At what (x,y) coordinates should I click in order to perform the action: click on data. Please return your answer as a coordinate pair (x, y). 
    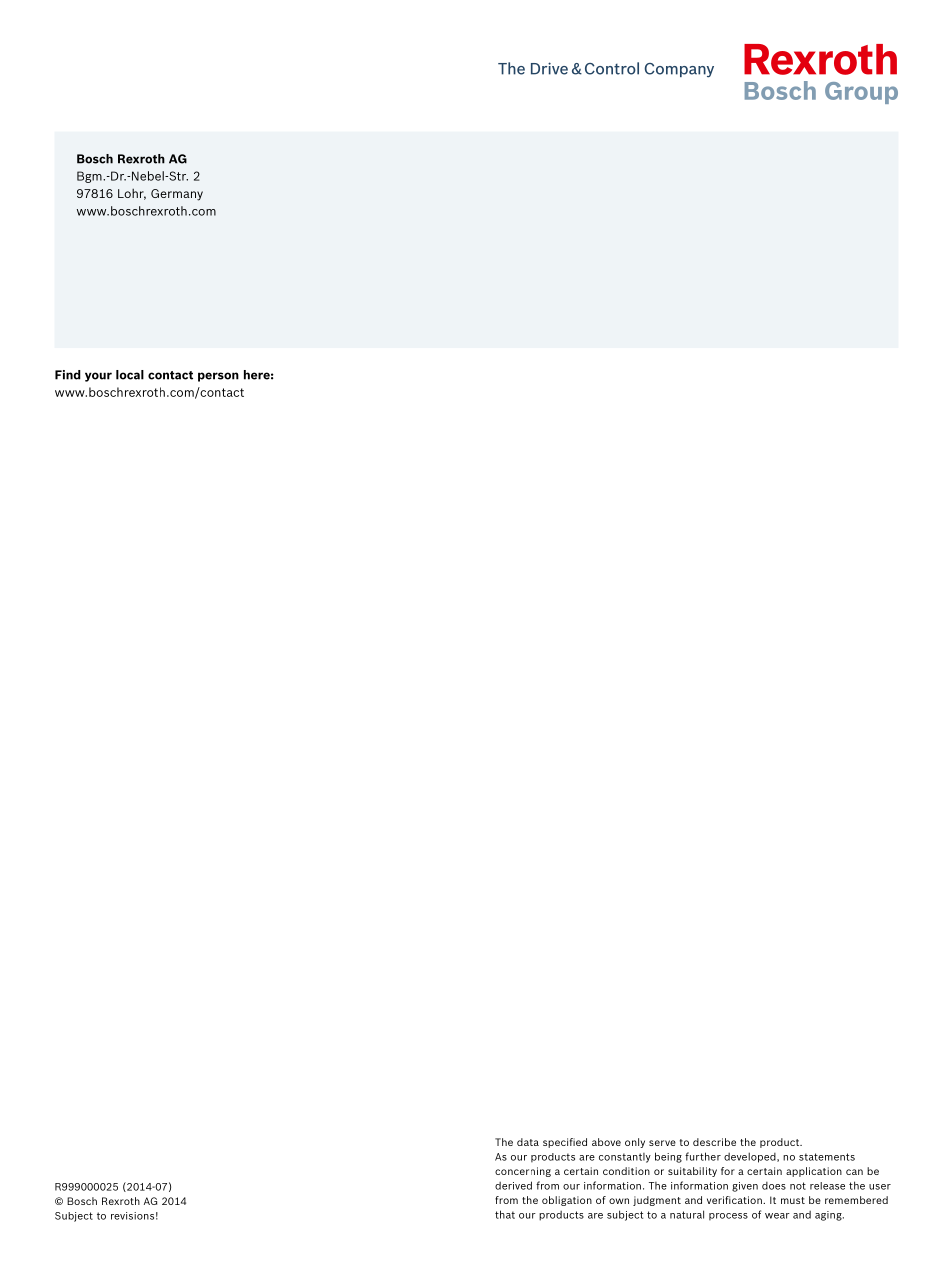
    Looking at the image, I should click on (528, 1142).
